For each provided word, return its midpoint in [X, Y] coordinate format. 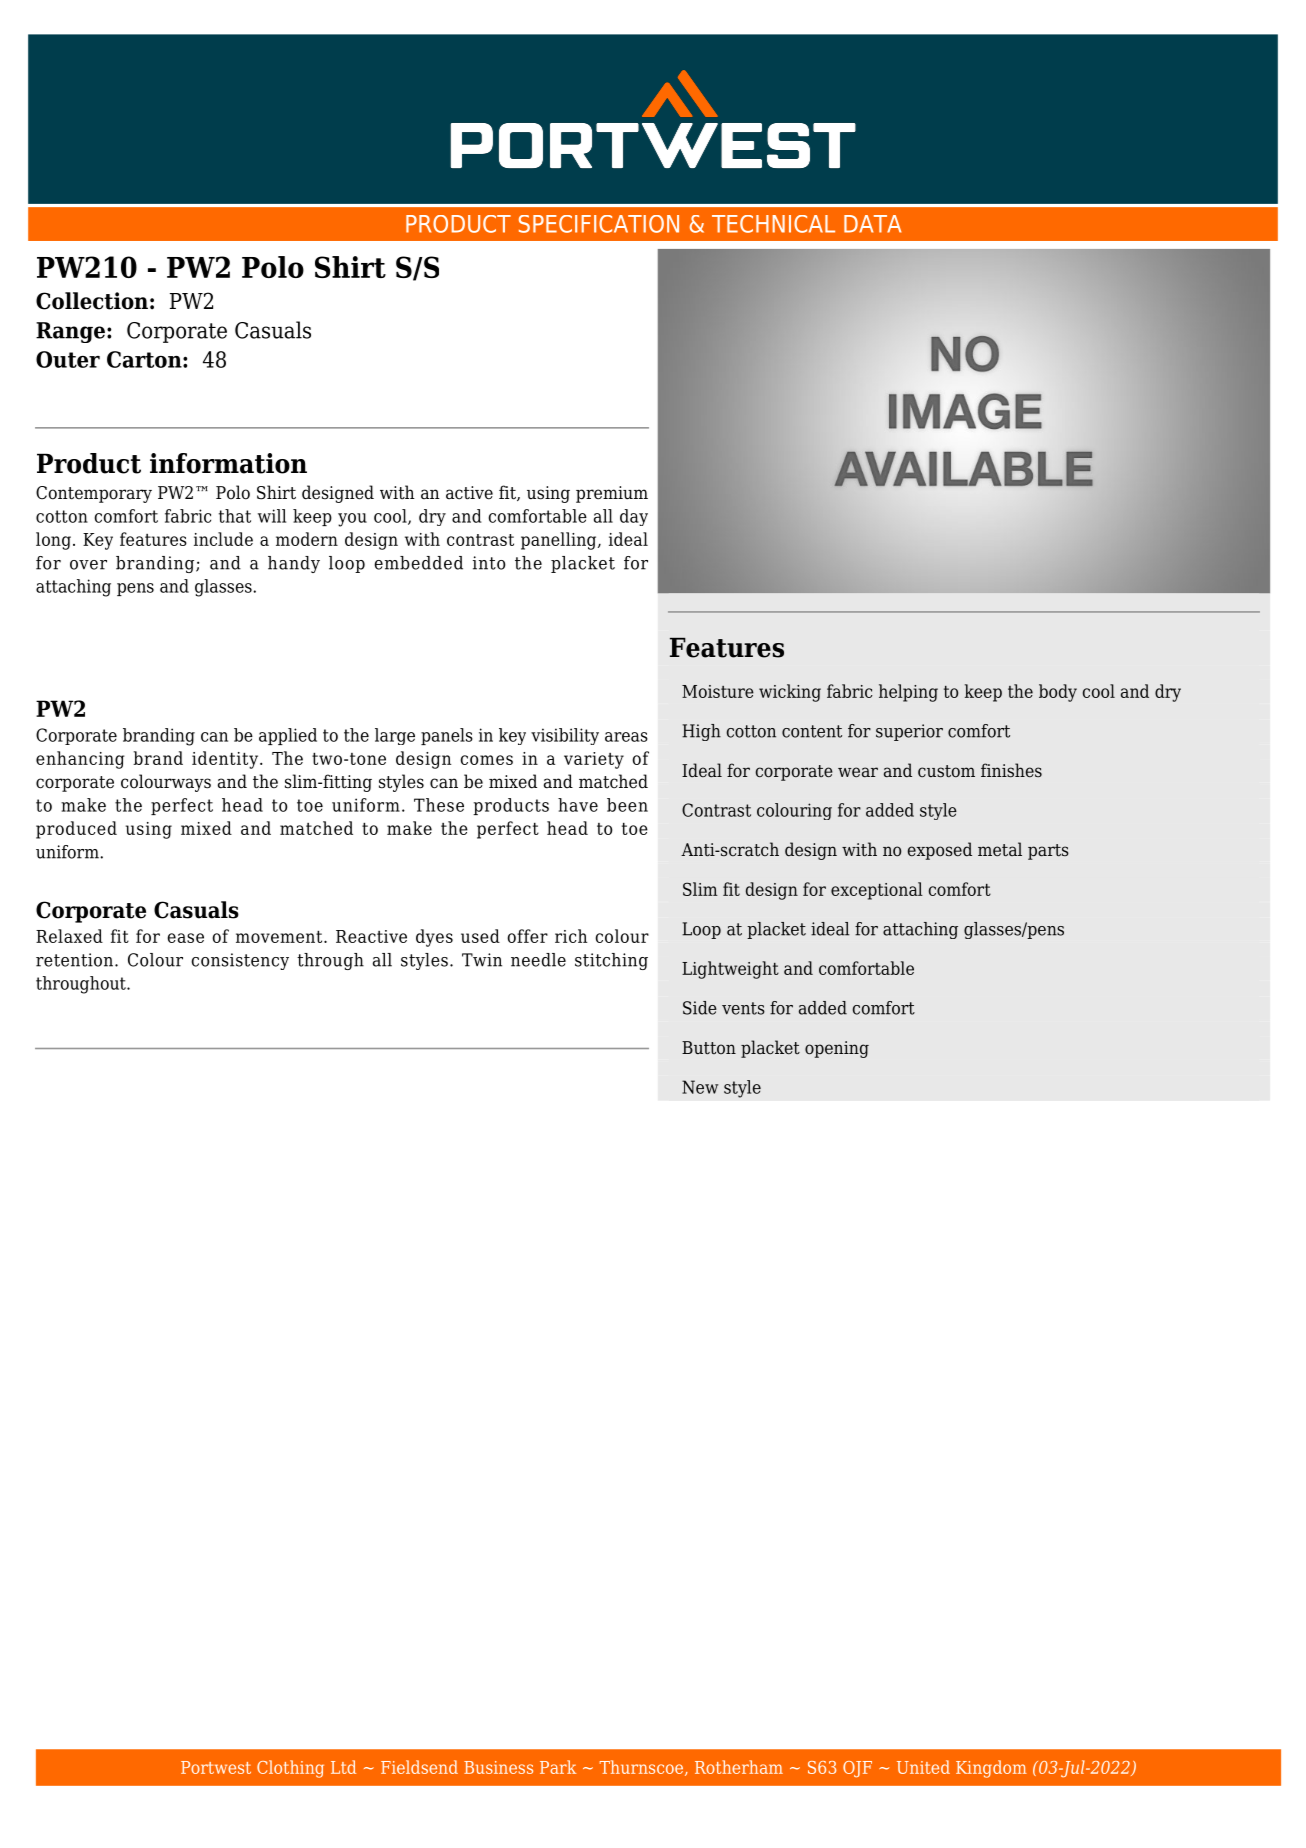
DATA [872, 224]
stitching [611, 961]
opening [837, 1049]
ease [185, 938]
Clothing [290, 1769]
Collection [92, 301]
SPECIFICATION [599, 224]
